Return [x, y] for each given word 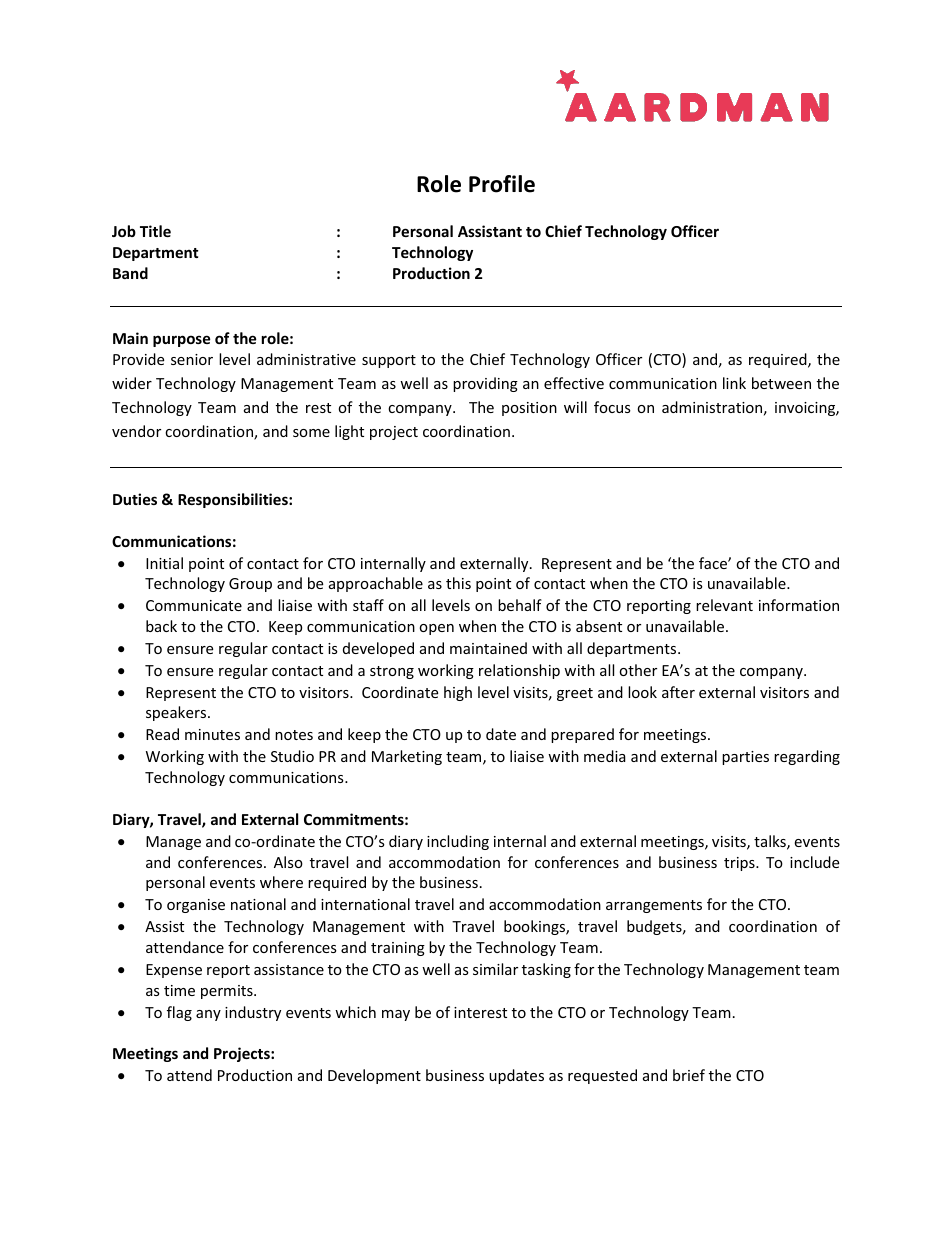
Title [155, 231]
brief [689, 1075]
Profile [502, 184]
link [734, 383]
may [396, 1015]
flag [179, 1013]
